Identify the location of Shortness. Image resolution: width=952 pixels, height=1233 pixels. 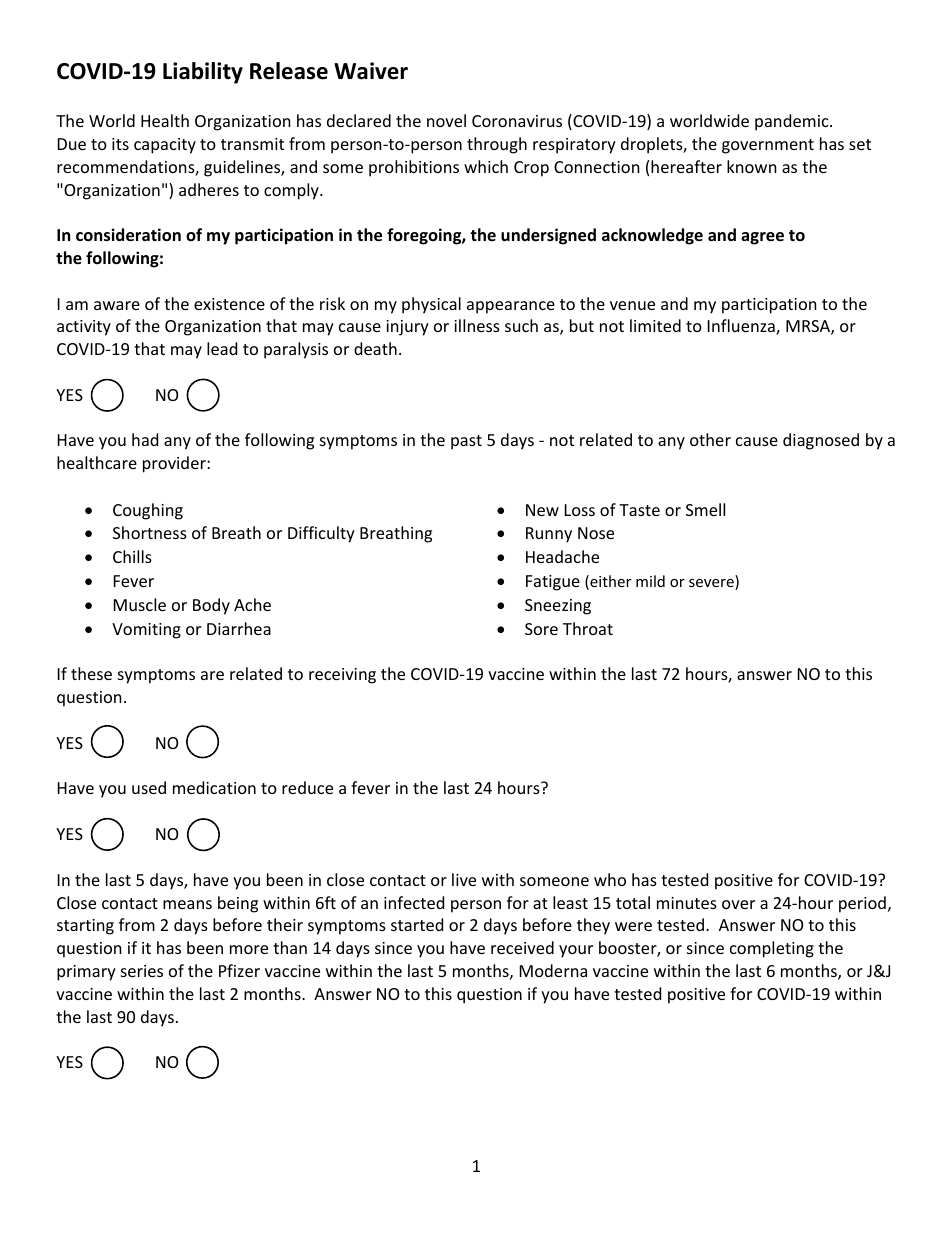
(150, 532).
